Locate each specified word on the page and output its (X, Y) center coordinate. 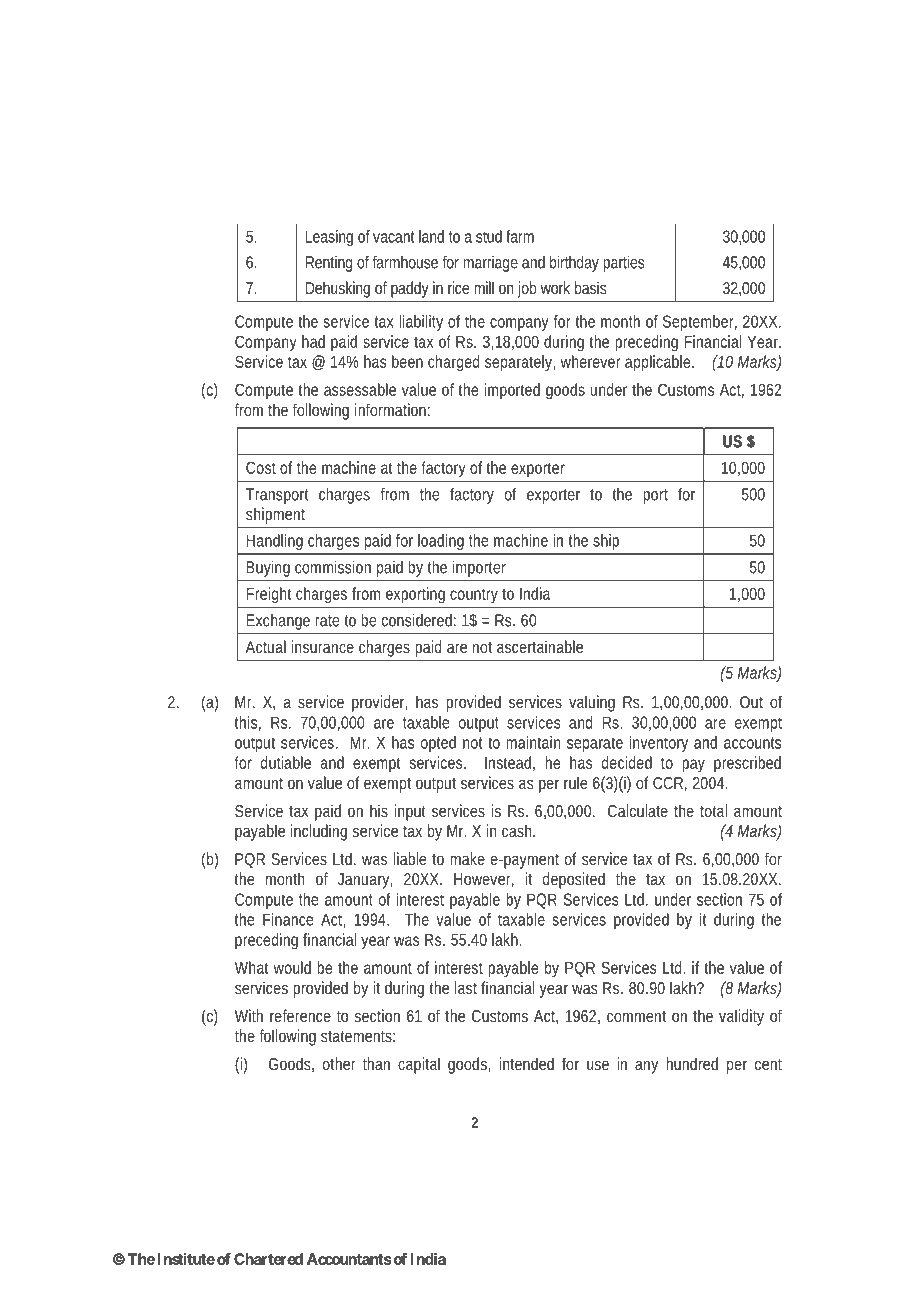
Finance (288, 919)
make (467, 858)
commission (333, 567)
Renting (329, 264)
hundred (692, 1063)
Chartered (268, 1259)
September (700, 323)
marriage (490, 264)
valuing (592, 703)
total (713, 810)
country (474, 596)
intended (526, 1063)
